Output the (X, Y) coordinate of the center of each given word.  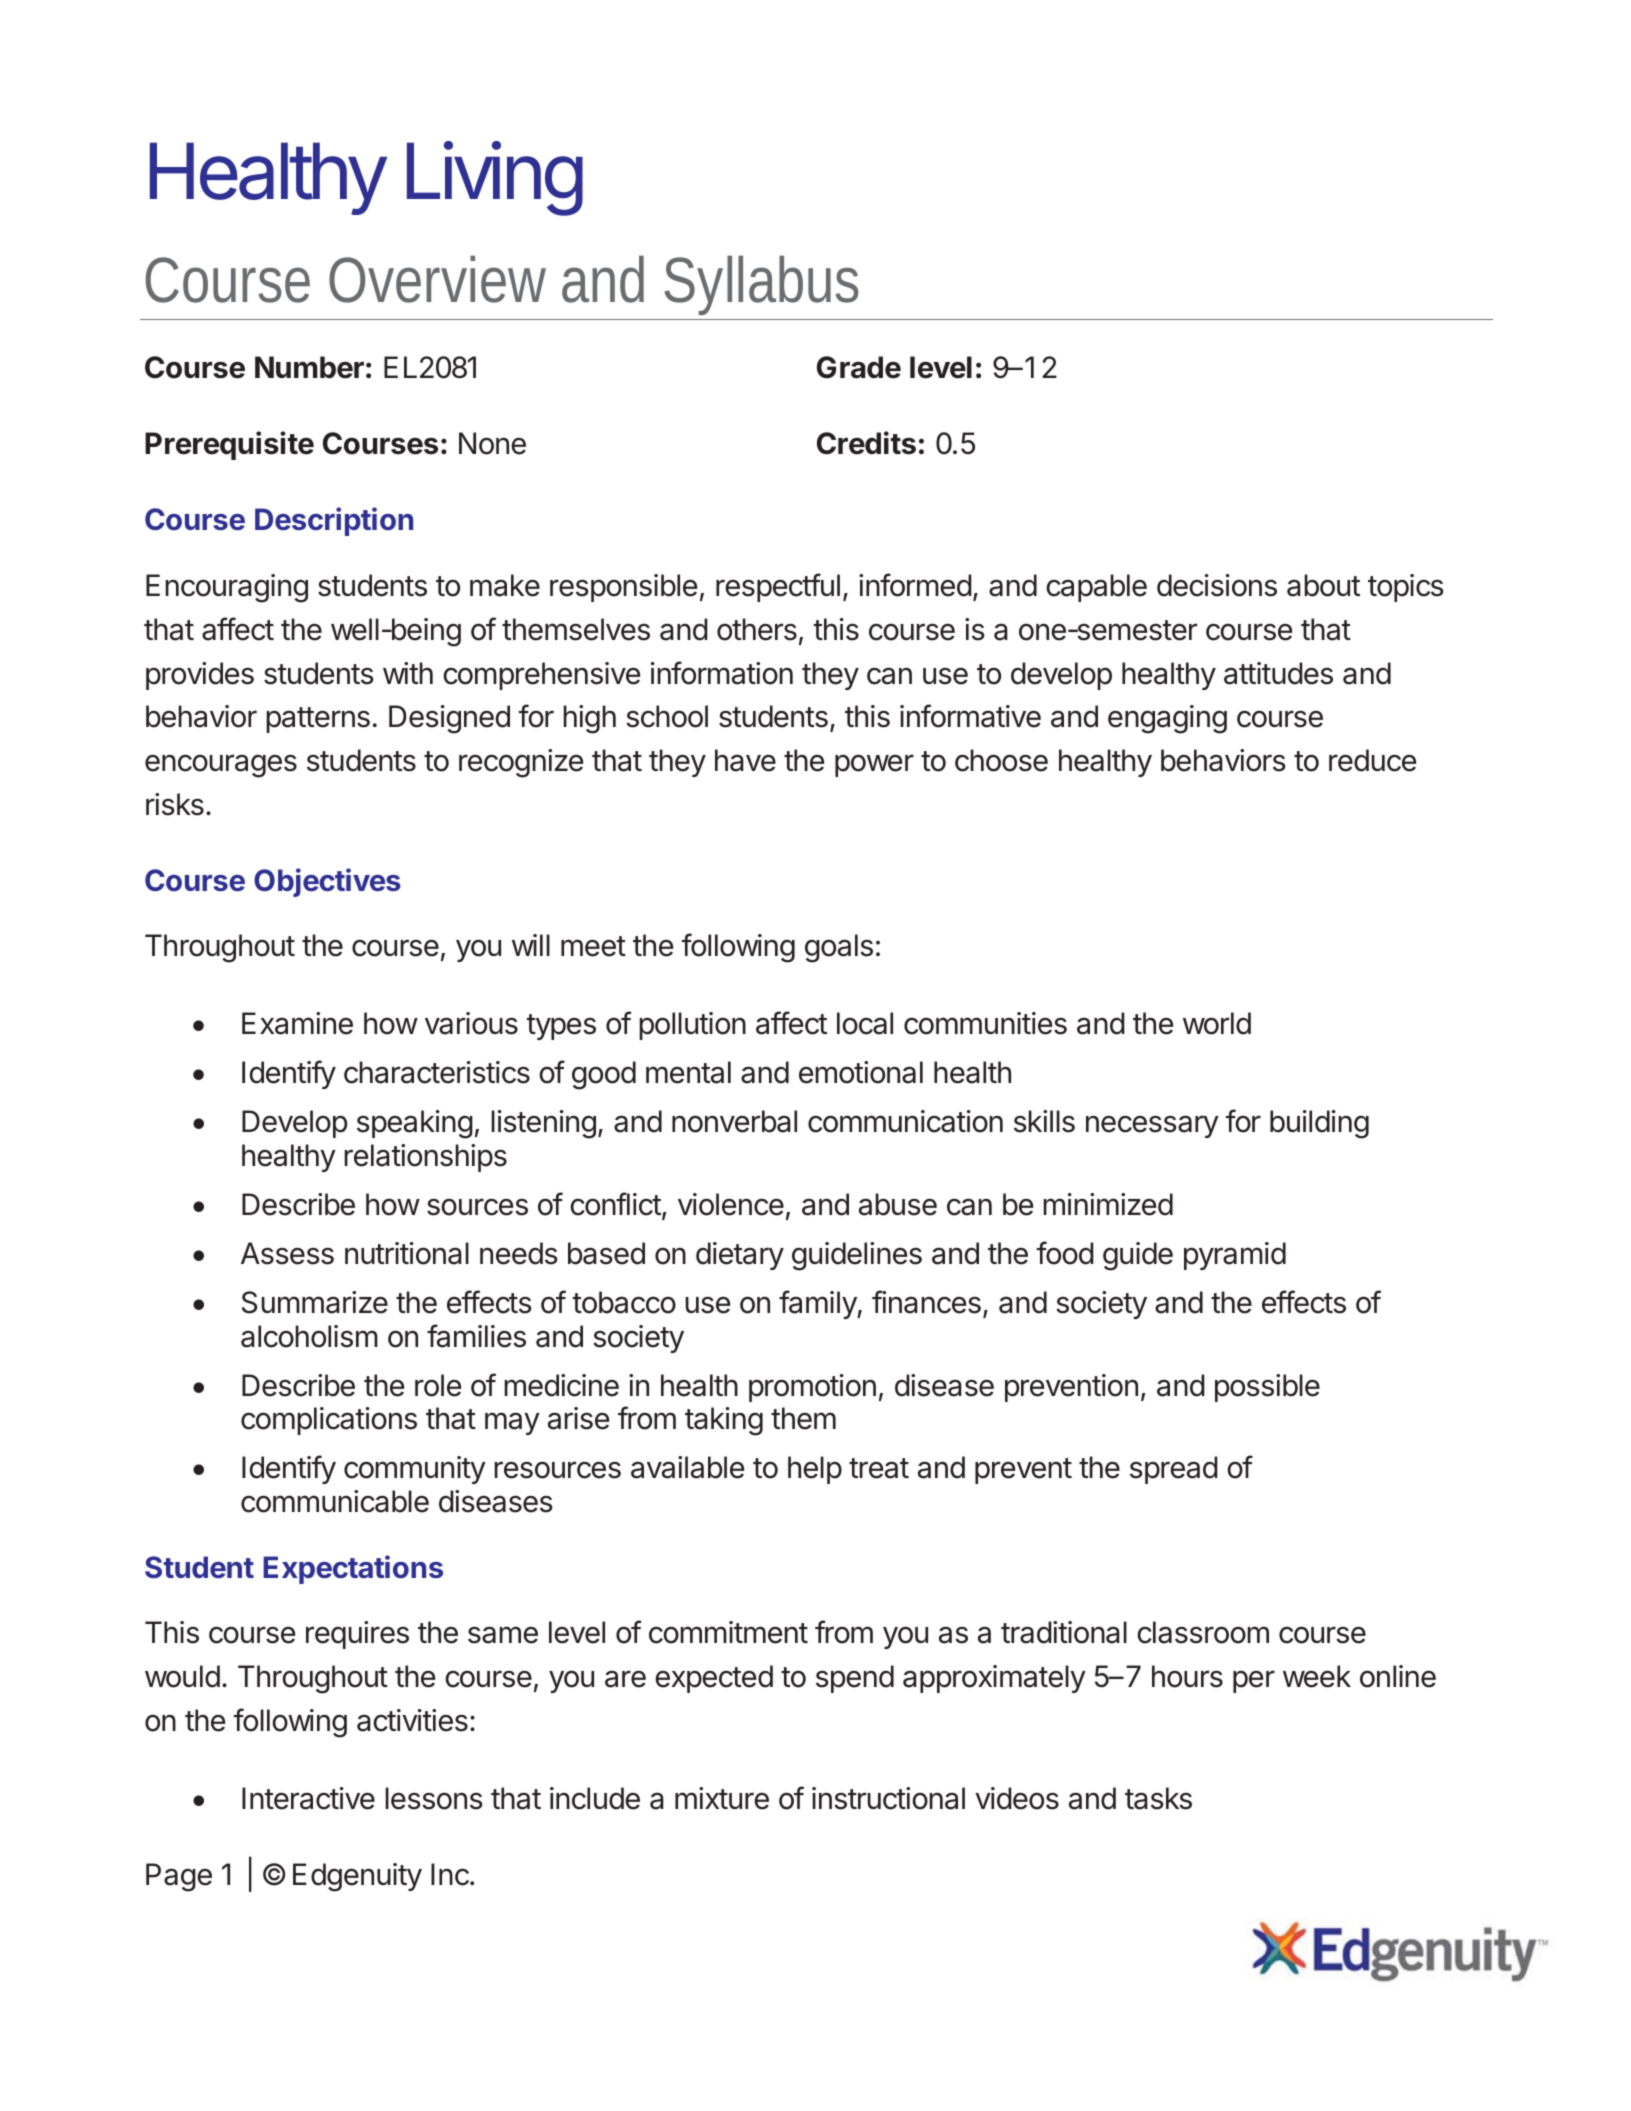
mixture (722, 1798)
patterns (318, 720)
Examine (297, 1023)
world (1217, 1023)
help (815, 1470)
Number (309, 367)
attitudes (1278, 673)
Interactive (308, 1798)
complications (329, 1421)
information (722, 673)
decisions (1217, 585)
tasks (1158, 1798)
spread (1174, 1470)
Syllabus (760, 287)
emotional (861, 1072)
